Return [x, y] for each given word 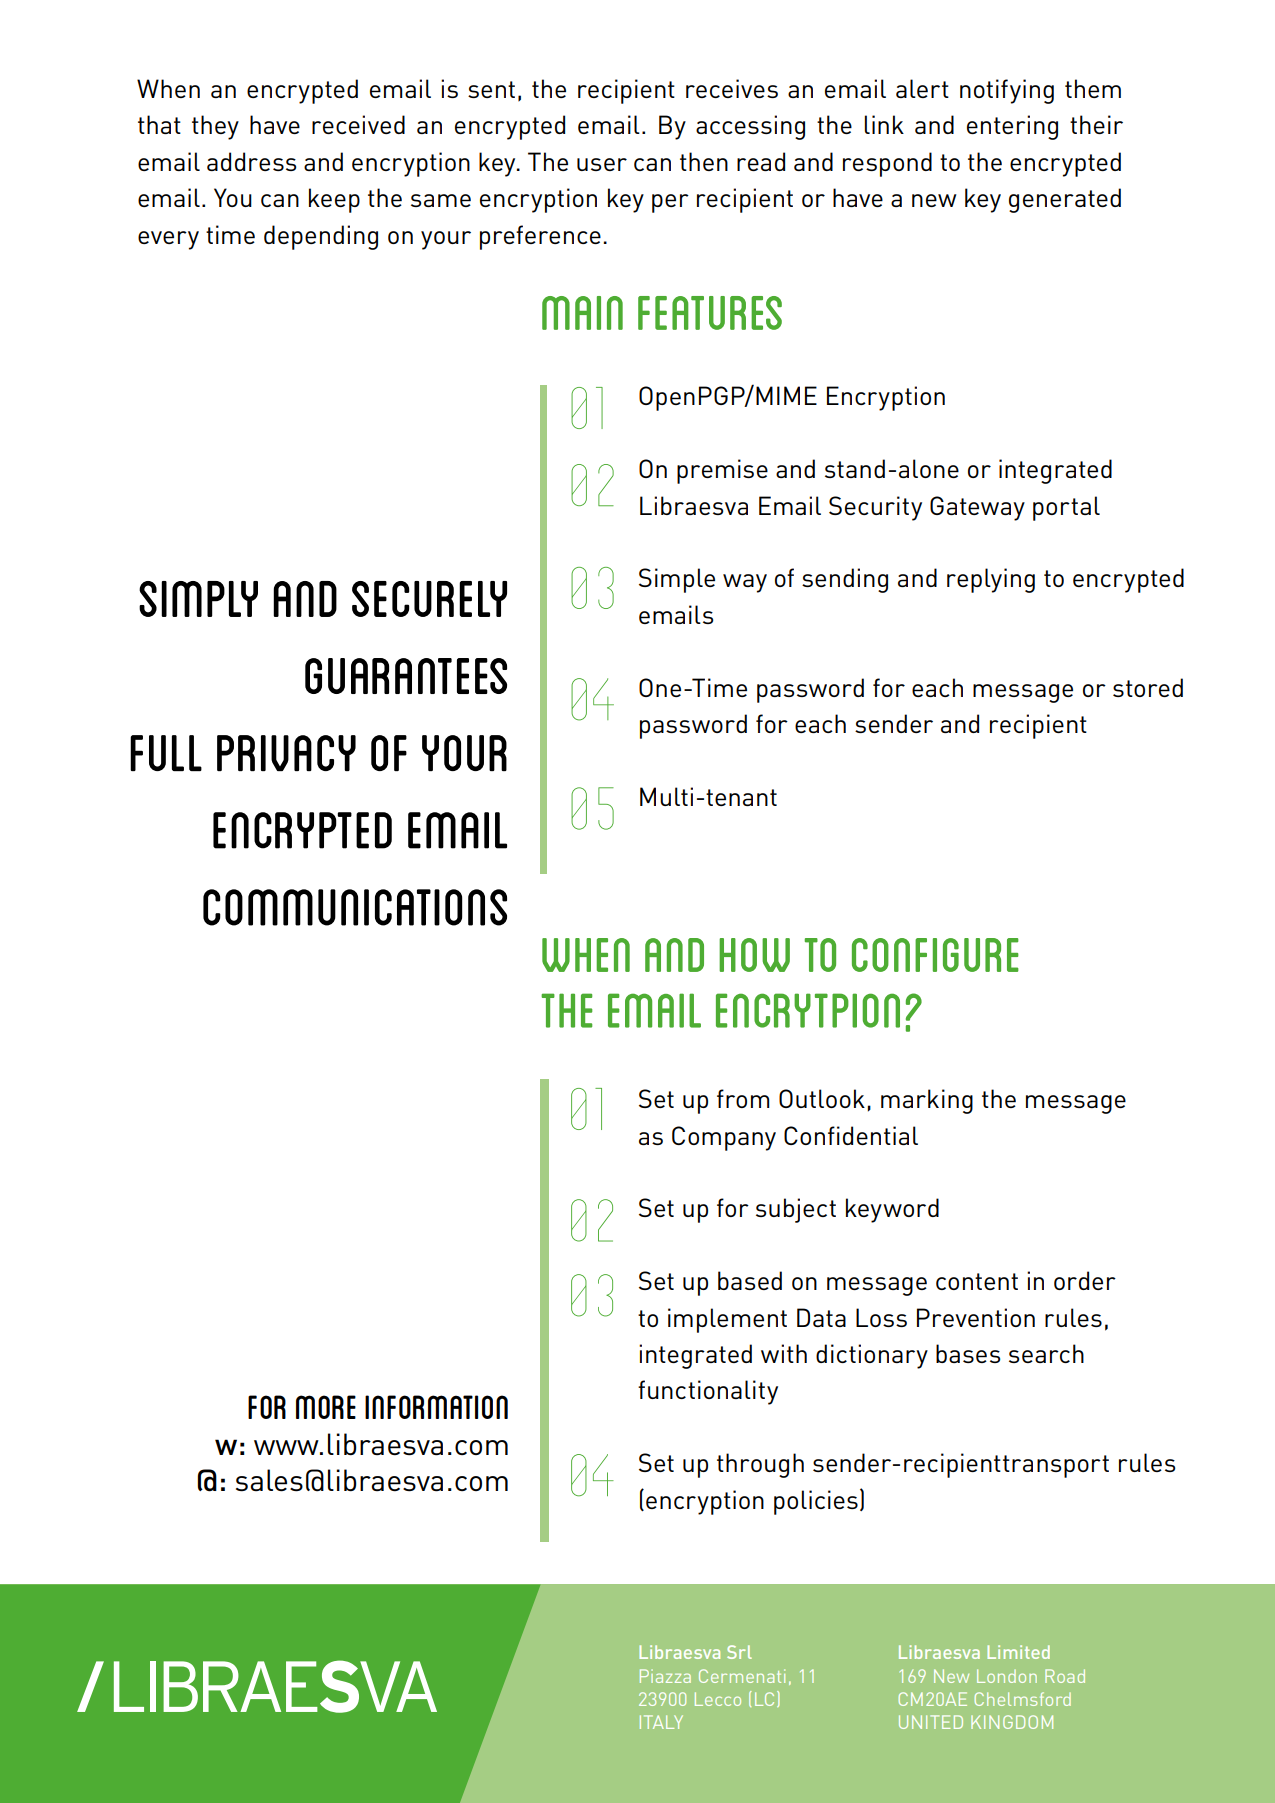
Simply [198, 599]
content [977, 1281]
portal [1066, 508]
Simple [677, 580]
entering [1012, 127]
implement [727, 1320]
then [704, 161]
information [436, 1407]
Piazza [665, 1676]
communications [355, 907]
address [251, 161]
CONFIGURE [935, 955]
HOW [754, 955]
